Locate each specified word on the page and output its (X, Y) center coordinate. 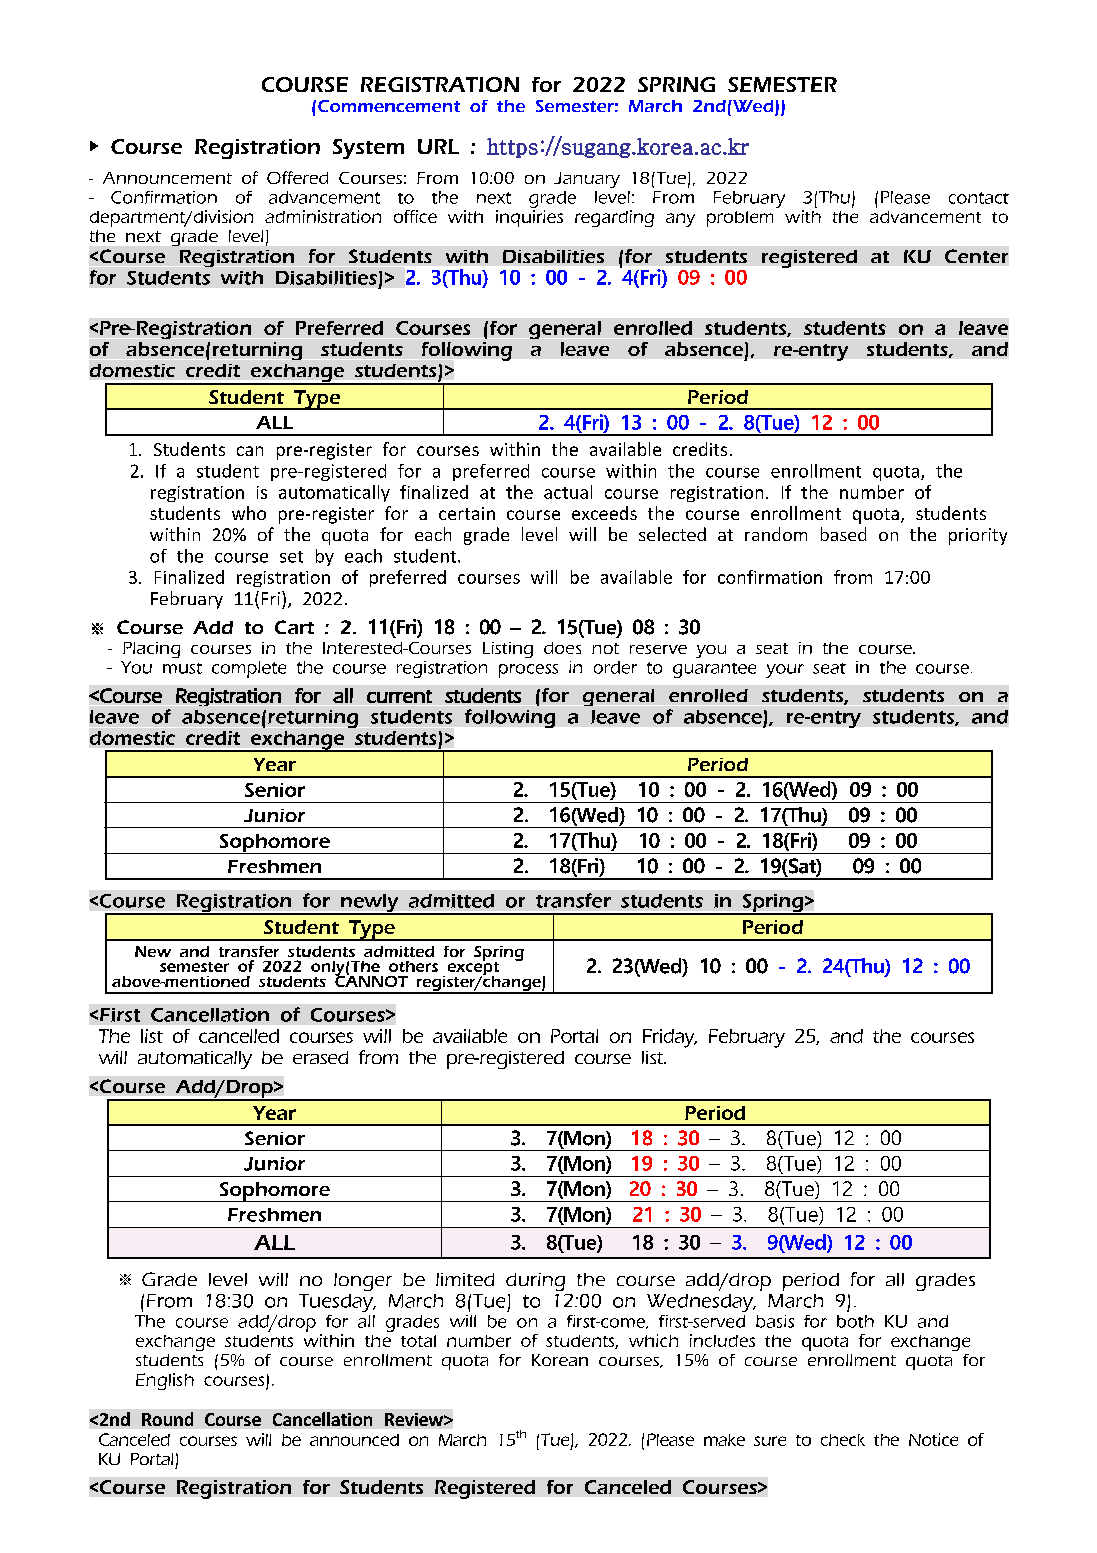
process (528, 671)
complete (249, 669)
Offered (297, 177)
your (785, 671)
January (587, 180)
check (843, 1440)
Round (167, 1419)
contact (979, 198)
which (653, 1340)
